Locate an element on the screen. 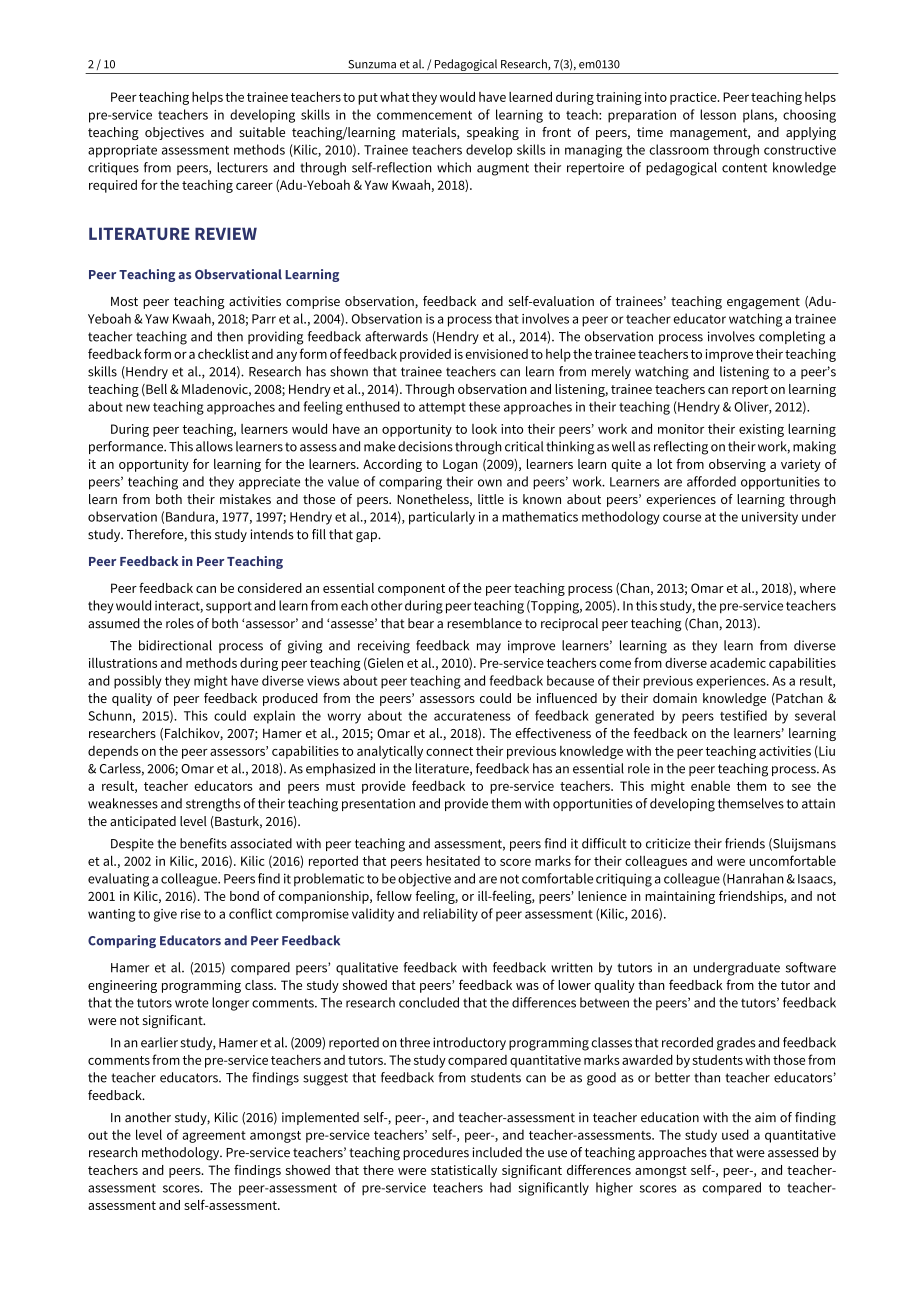  enable is located at coordinates (710, 786).
